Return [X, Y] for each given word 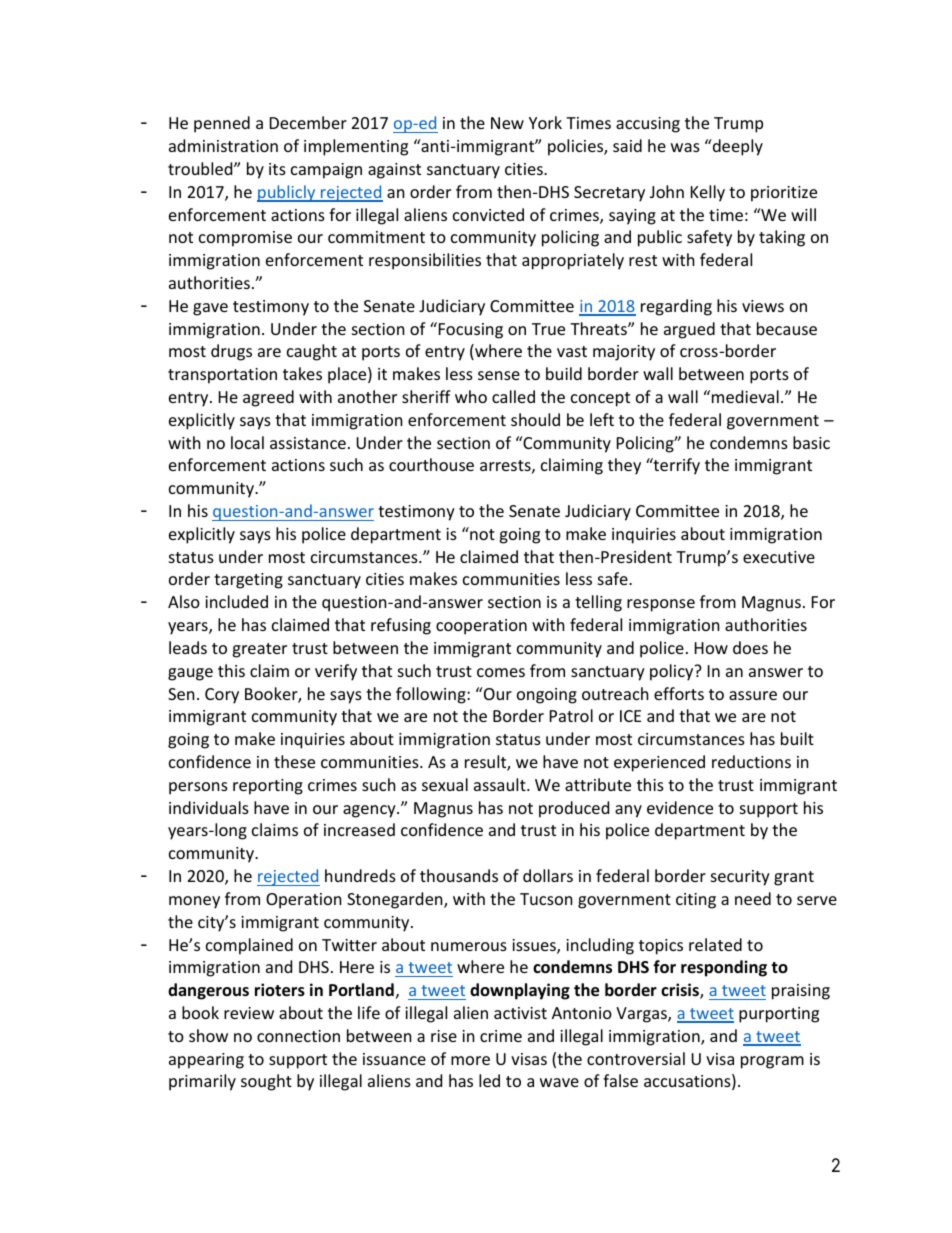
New [507, 123]
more [470, 1060]
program [772, 1062]
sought [266, 1082]
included [236, 601]
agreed [268, 398]
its [277, 169]
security [740, 878]
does [750, 647]
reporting [268, 787]
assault [501, 784]
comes [501, 672]
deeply [736, 147]
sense [499, 375]
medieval [745, 396]
